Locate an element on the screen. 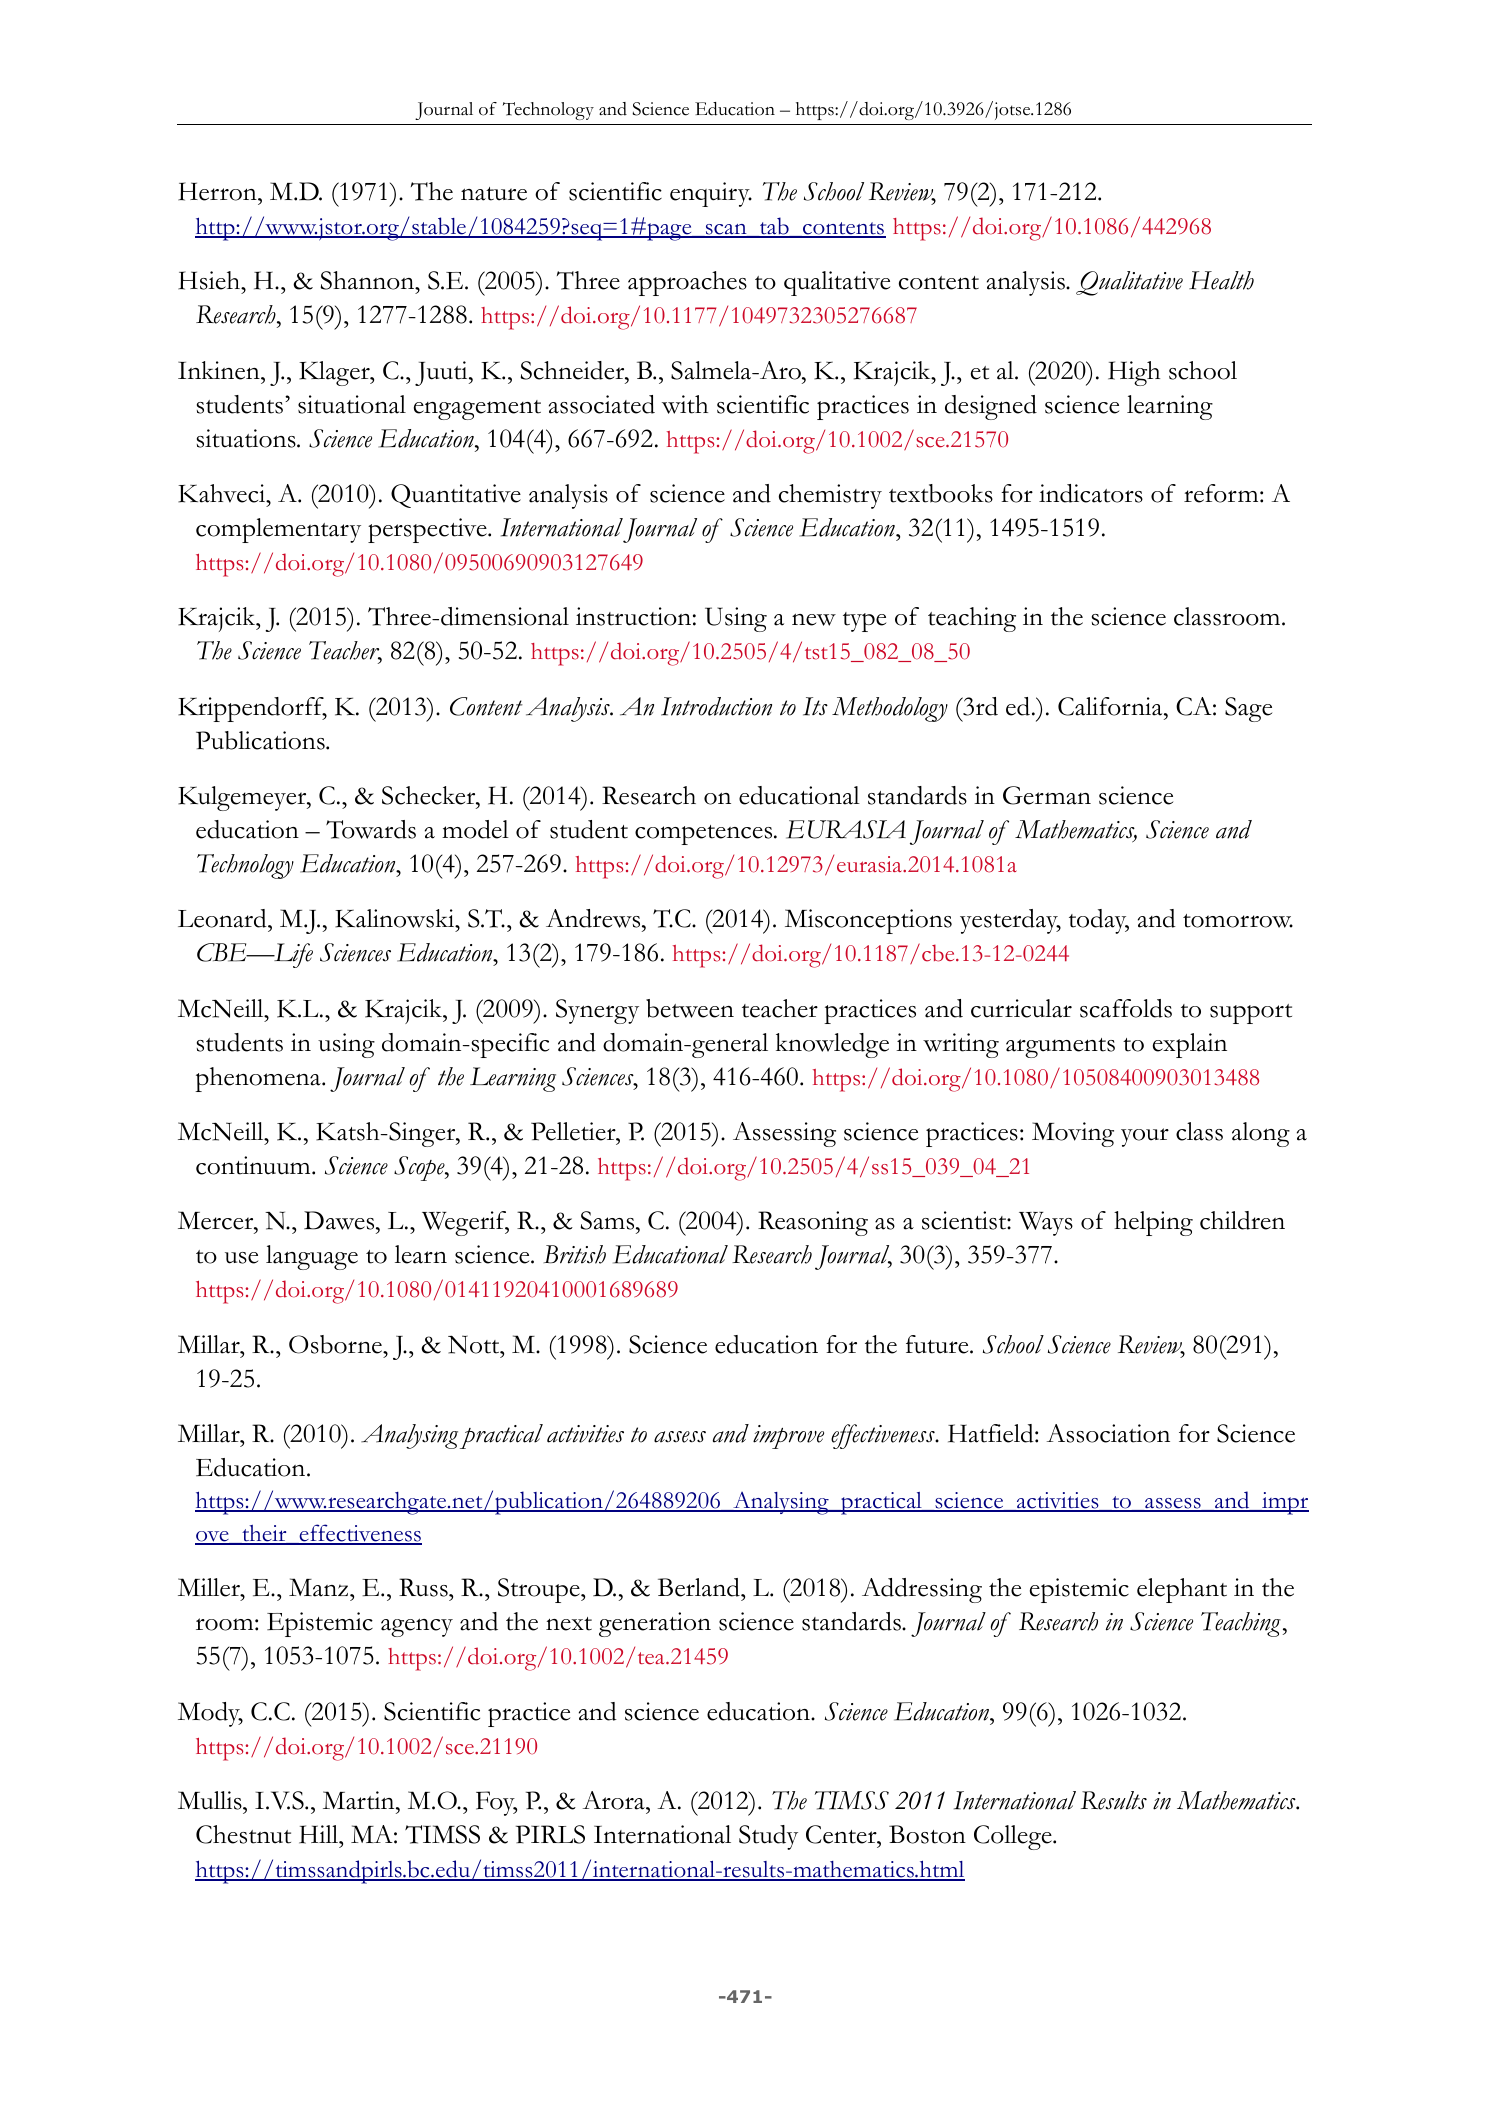 This screenshot has width=1489, height=2107. Health is located at coordinates (1221, 280).
